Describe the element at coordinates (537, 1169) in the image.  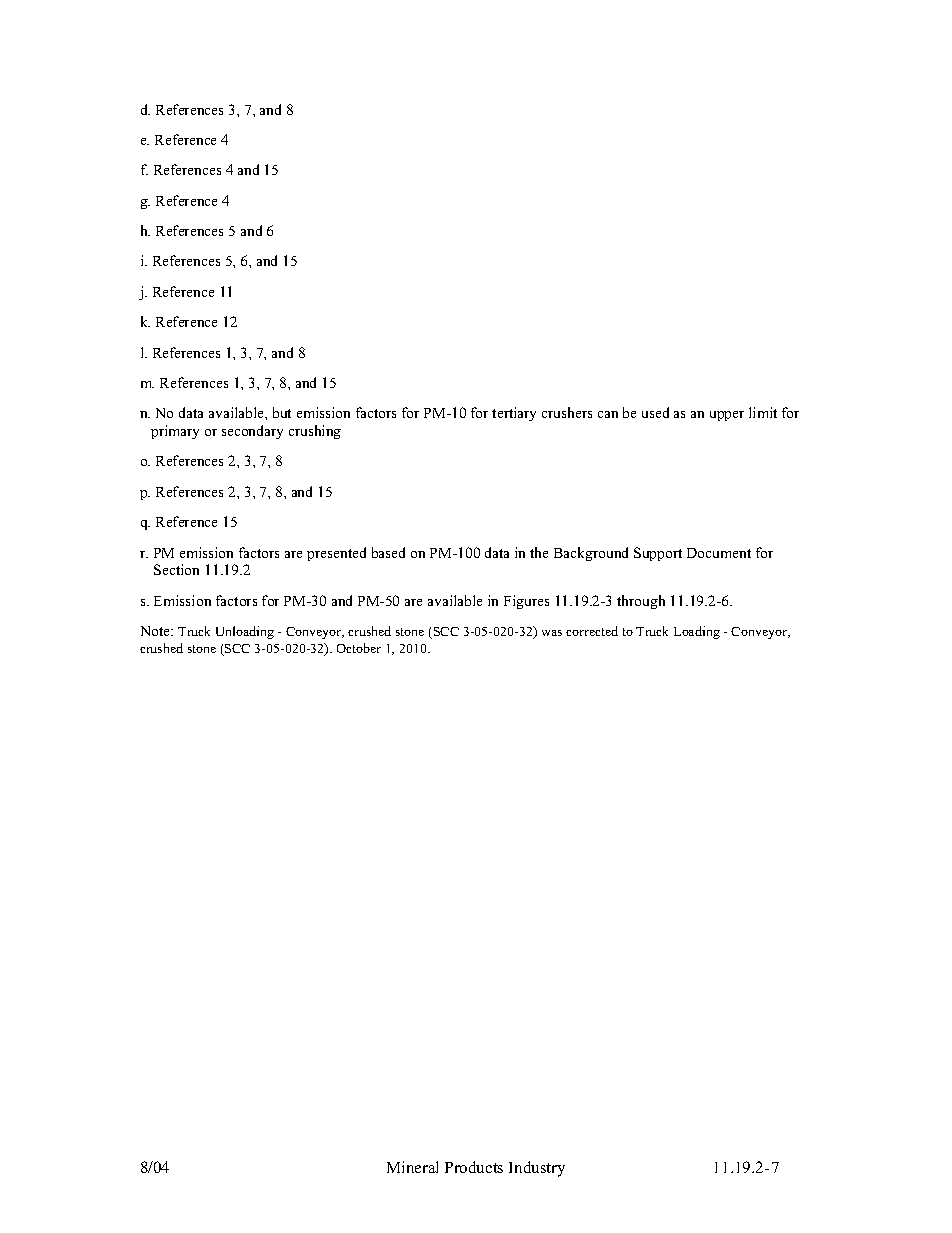
I see `Industry` at that location.
